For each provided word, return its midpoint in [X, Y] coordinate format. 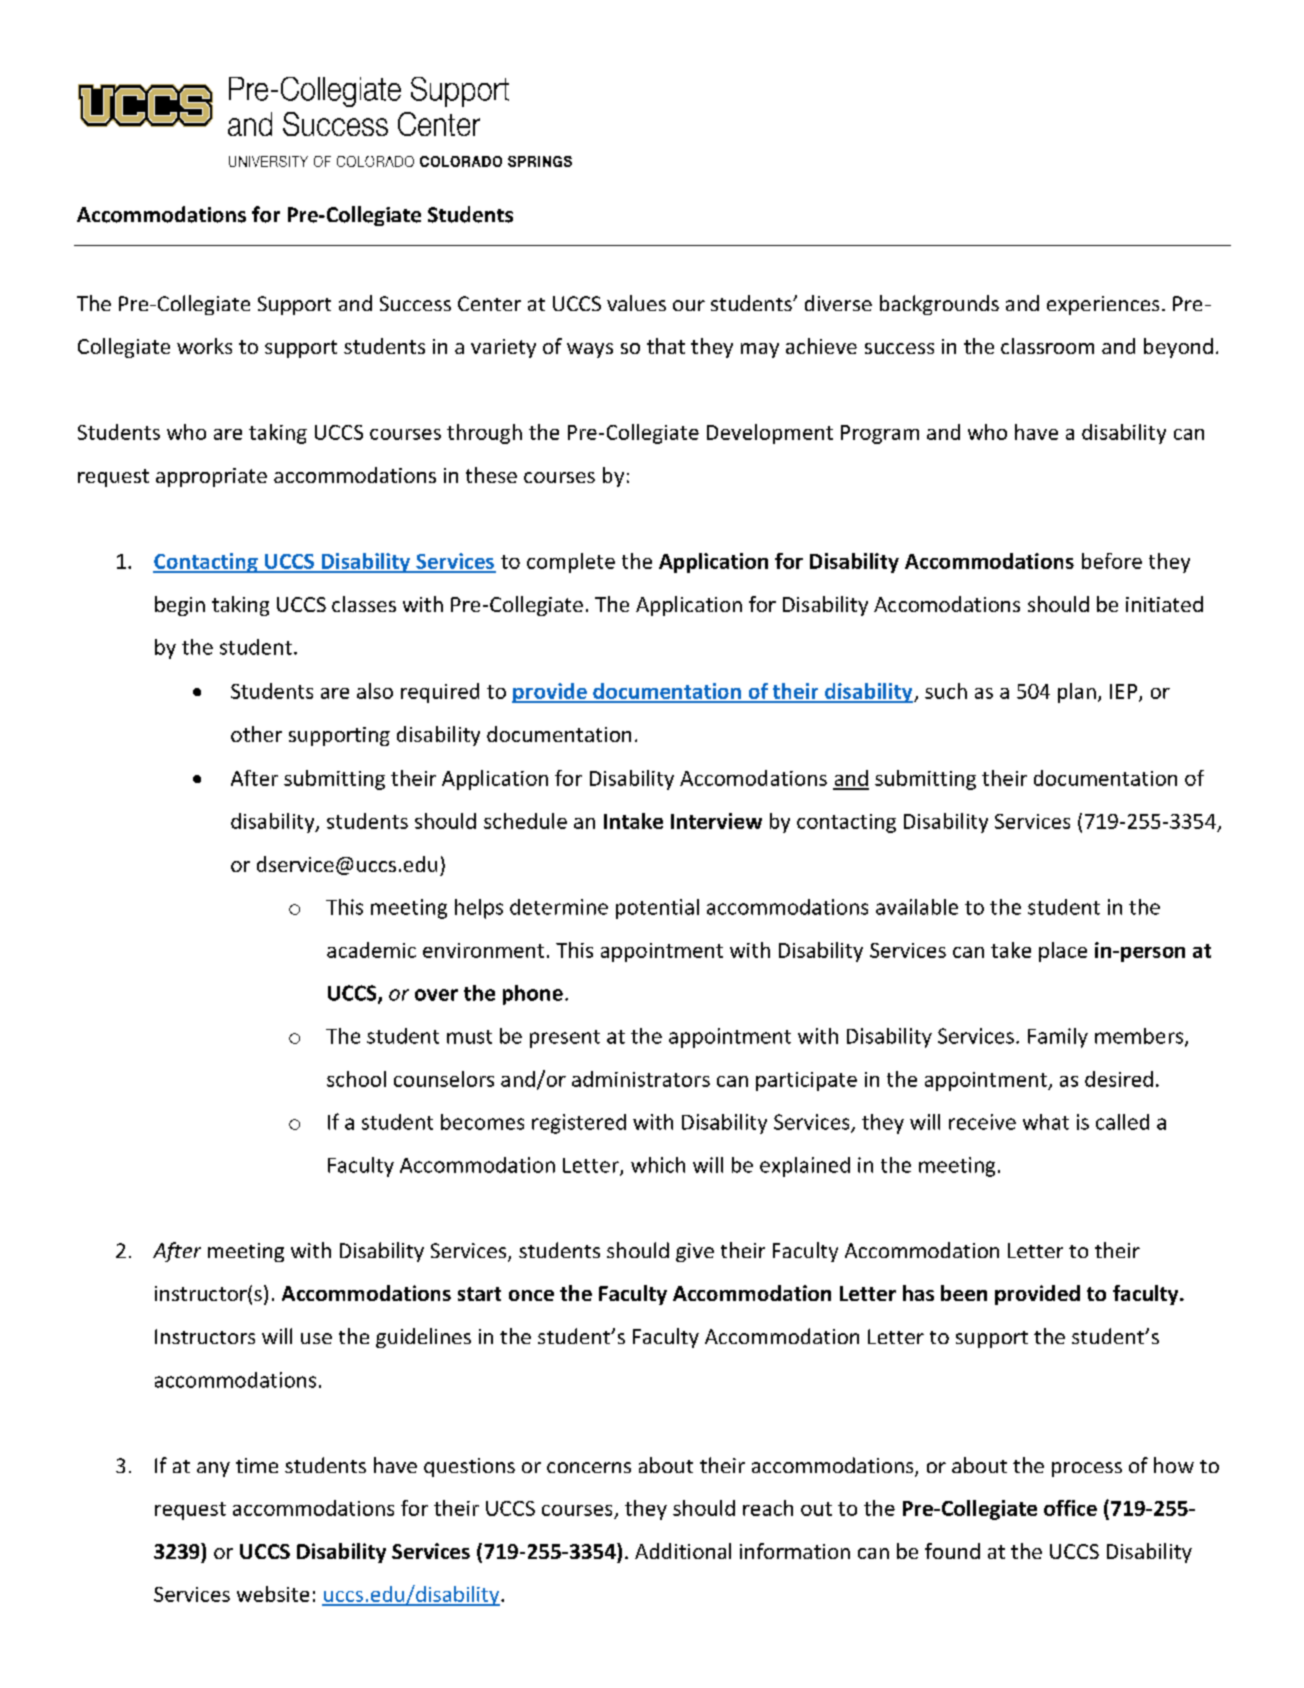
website [273, 1594]
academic [371, 950]
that [666, 346]
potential [657, 909]
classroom [1047, 346]
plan [1077, 693]
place [1063, 952]
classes [364, 604]
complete [571, 563]
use [316, 1338]
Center [489, 303]
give [695, 1252]
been [964, 1293]
